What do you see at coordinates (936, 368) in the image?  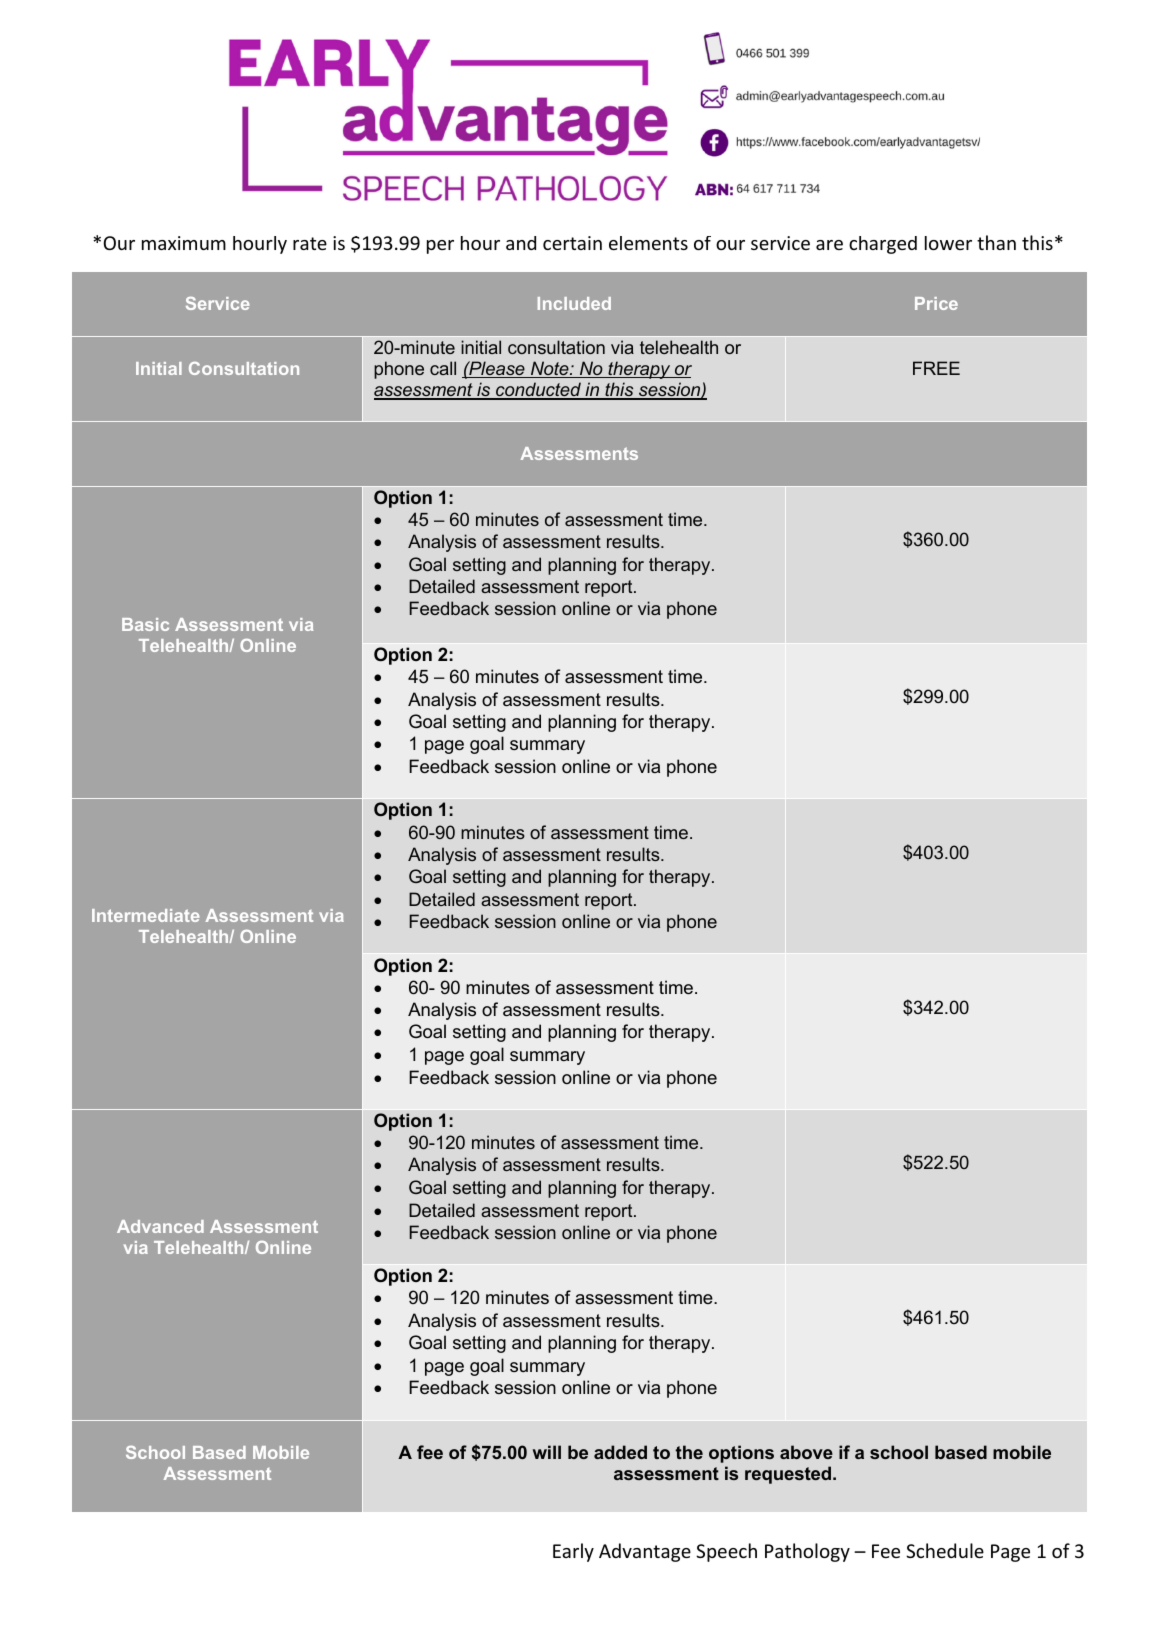 I see `FREE` at bounding box center [936, 368].
